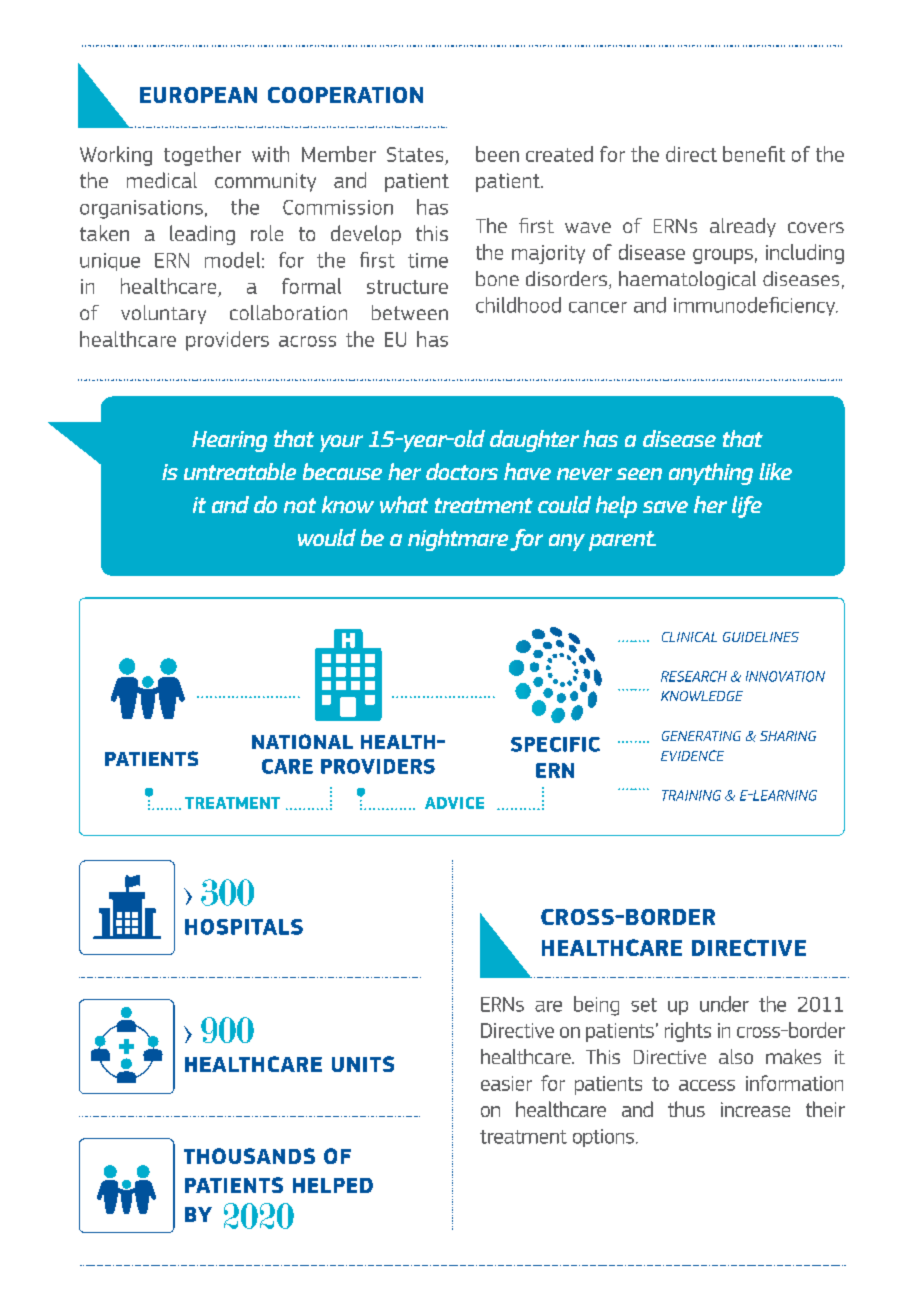  Describe the element at coordinates (497, 154) in the image. I see `been` at that location.
